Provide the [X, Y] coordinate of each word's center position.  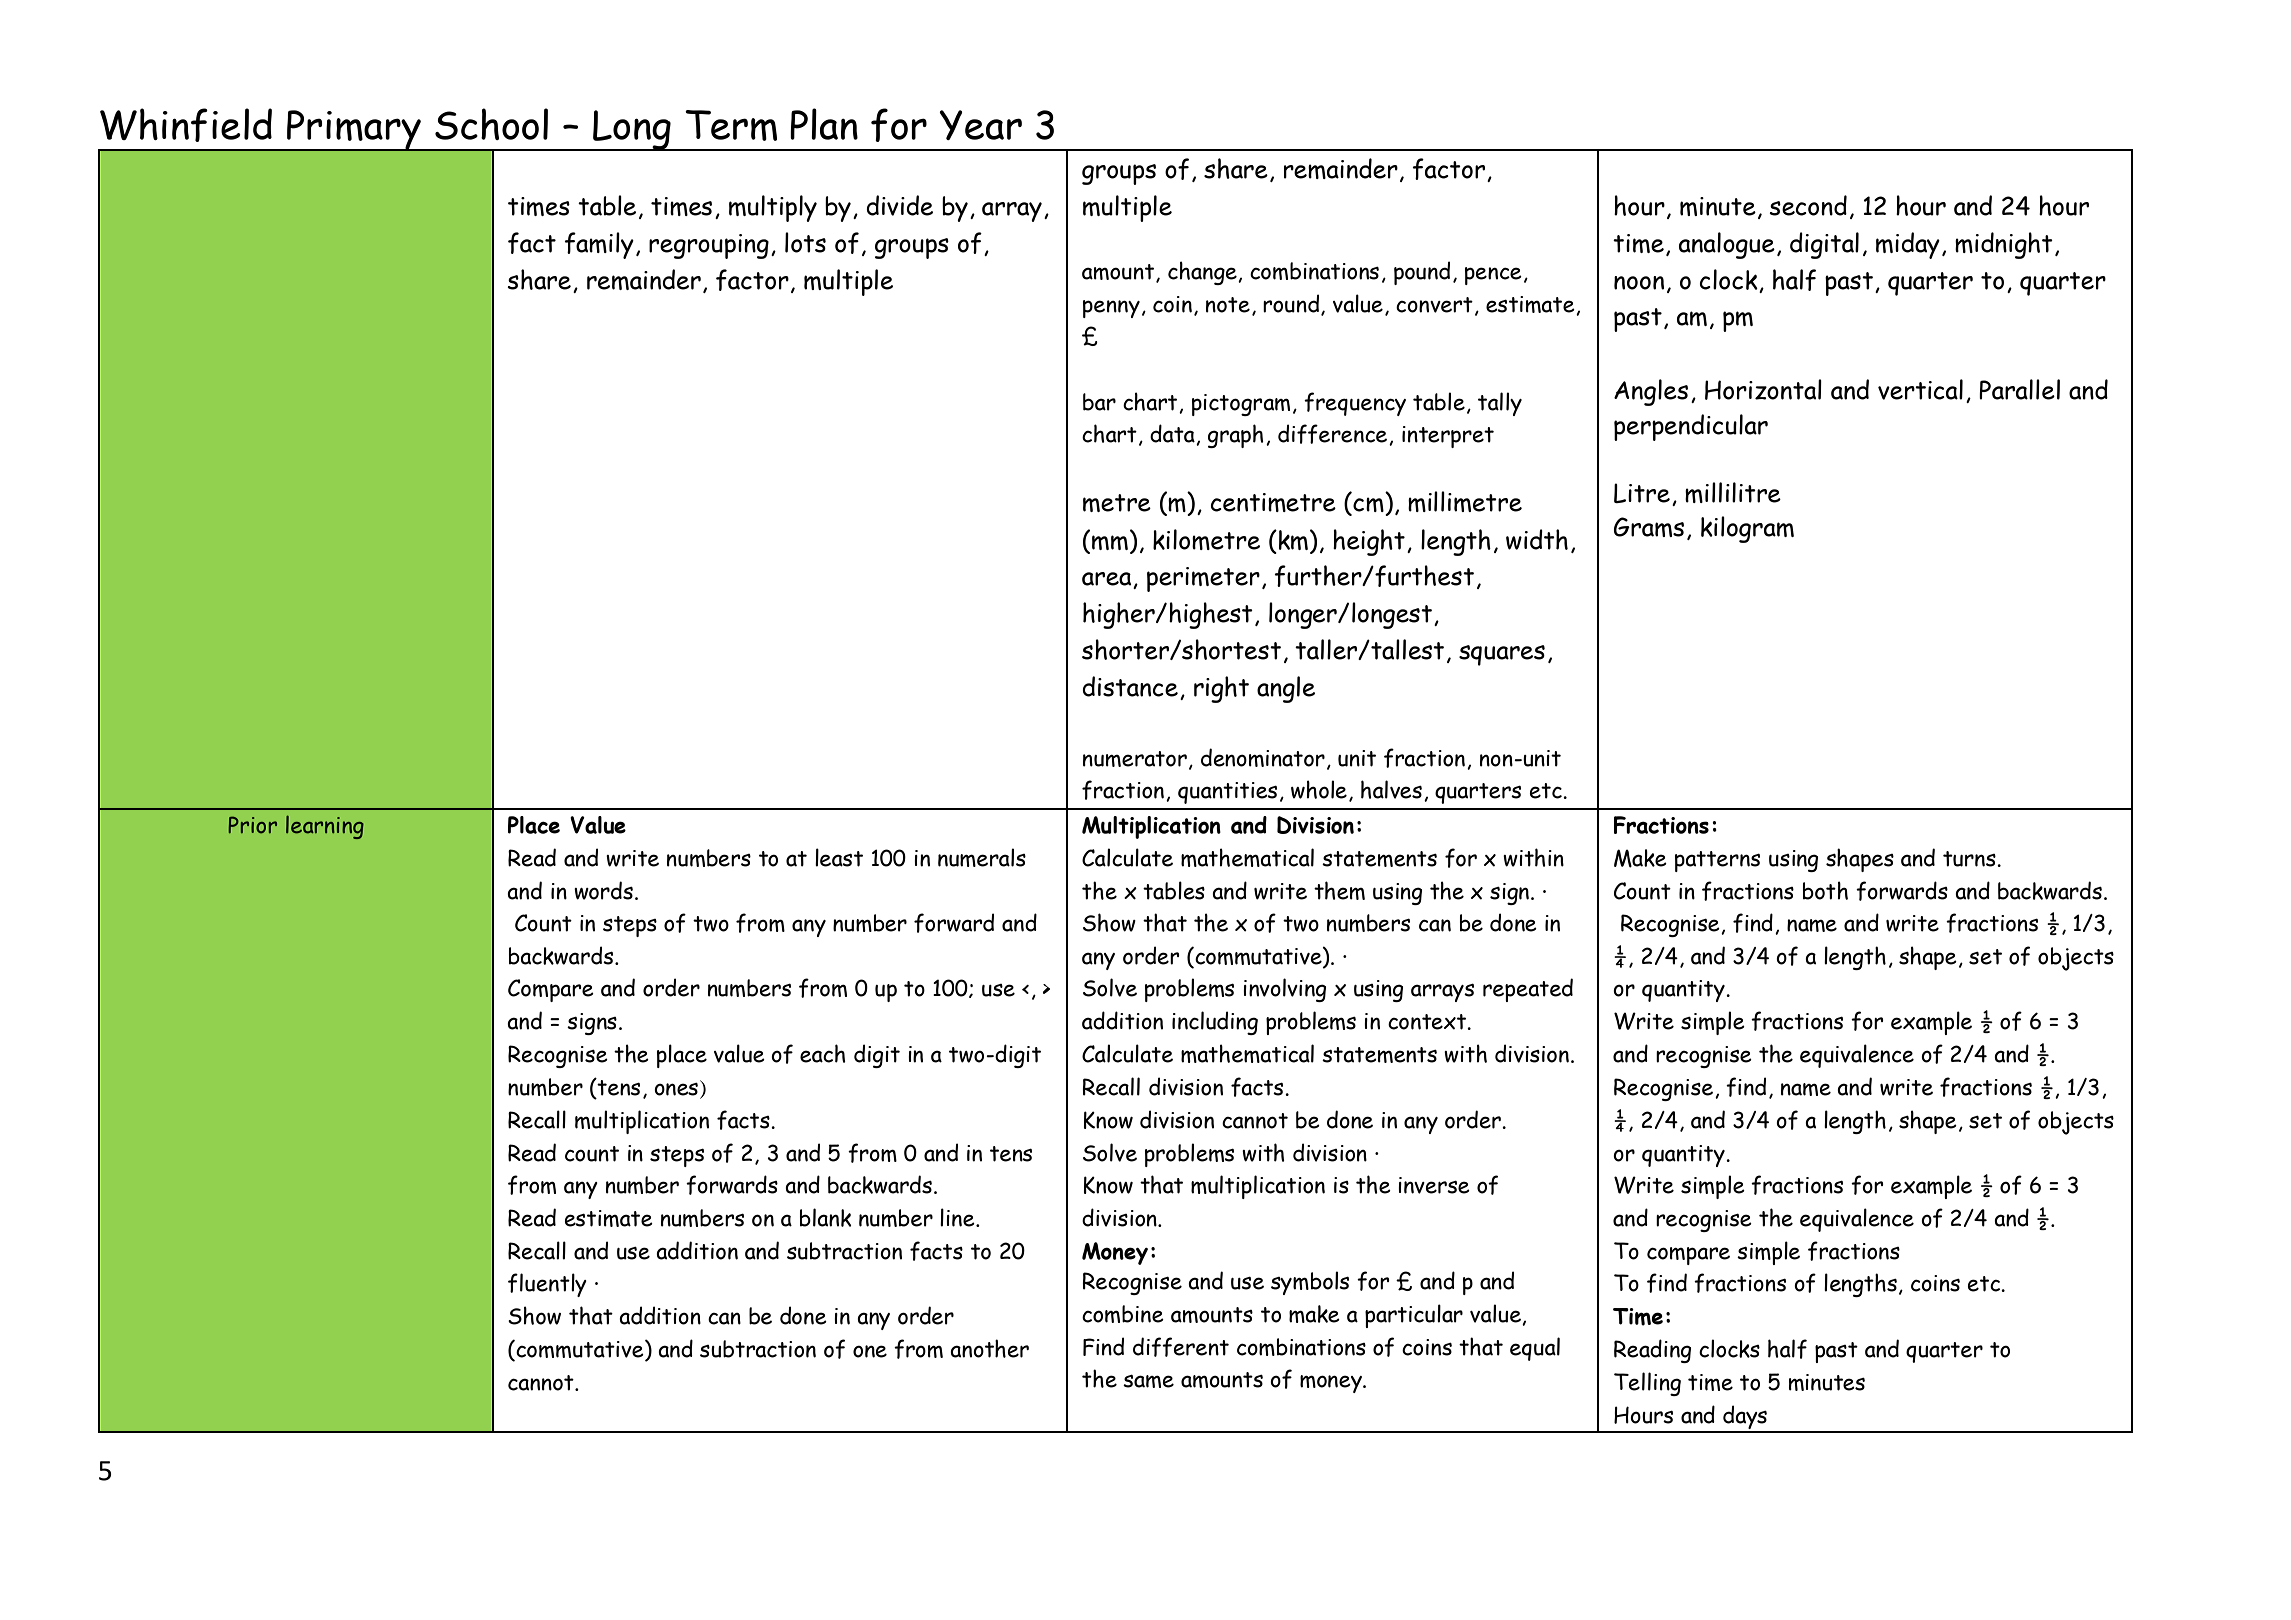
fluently [547, 1285]
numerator [1135, 759]
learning [325, 827]
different [1181, 1347]
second [1808, 205]
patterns [1717, 861]
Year [980, 125]
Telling [1647, 1384]
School [491, 124]
